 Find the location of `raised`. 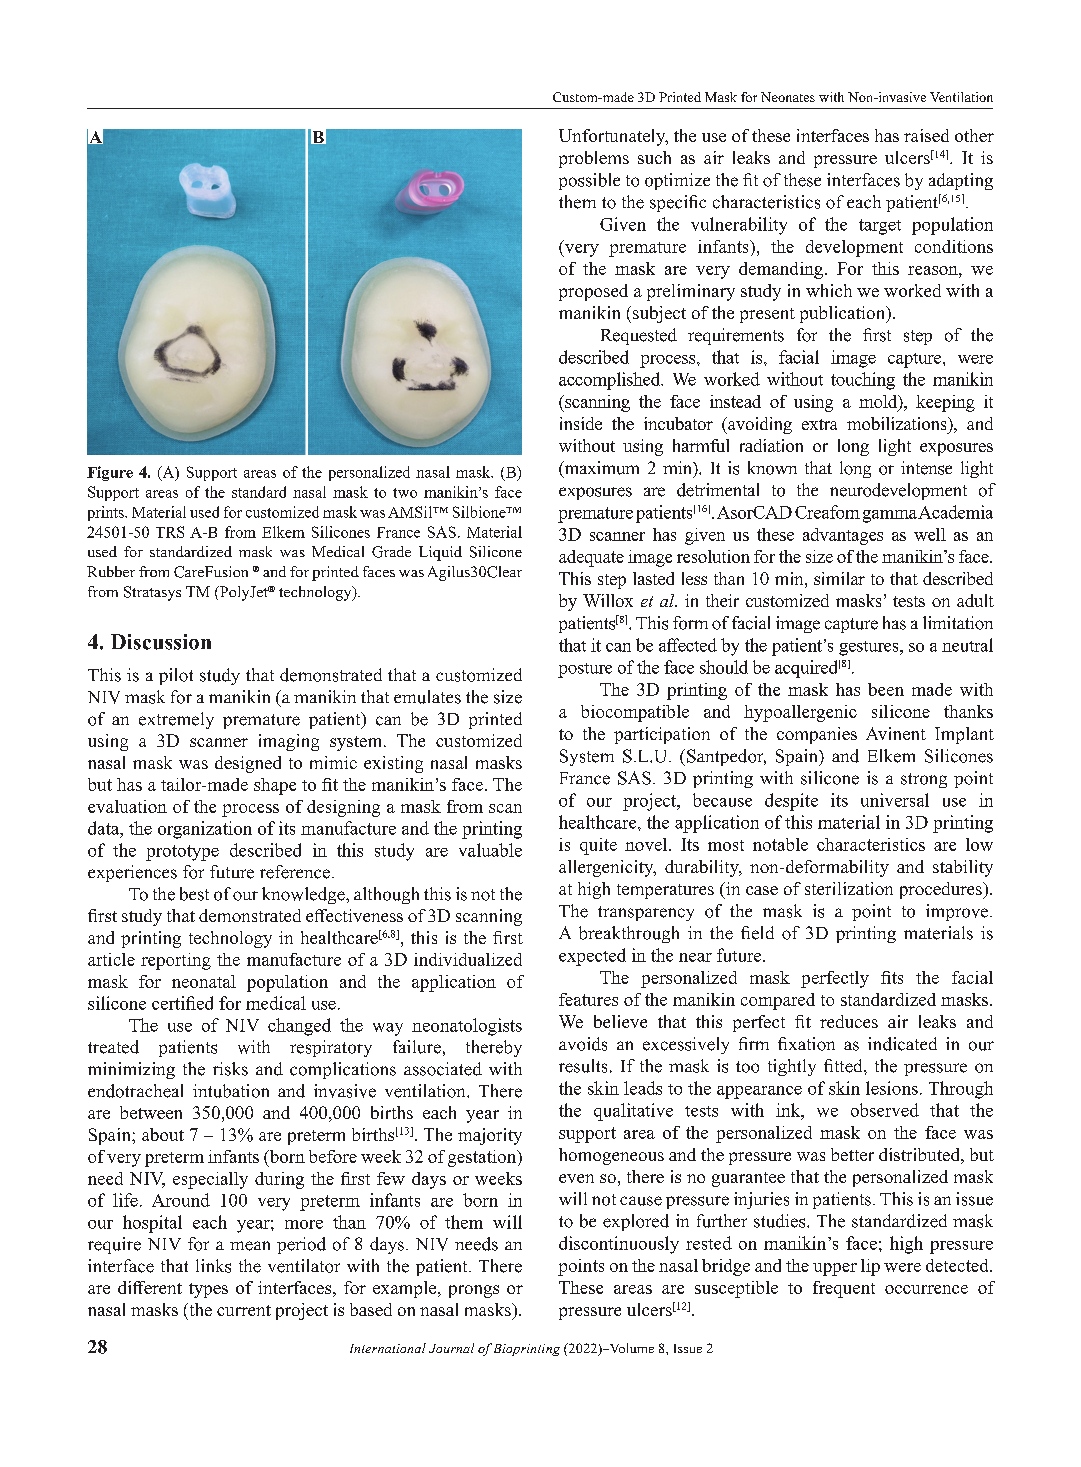

raised is located at coordinates (926, 135).
